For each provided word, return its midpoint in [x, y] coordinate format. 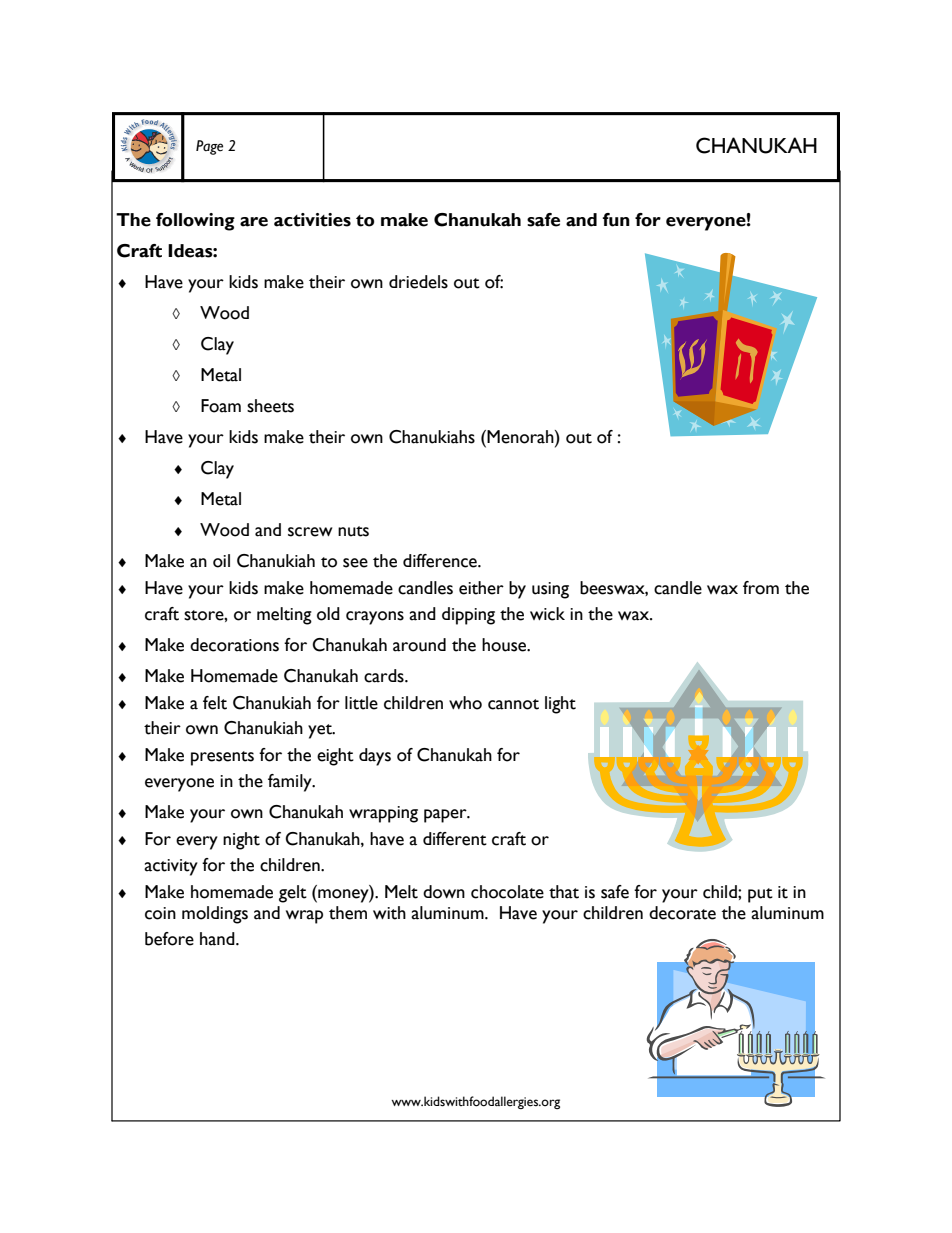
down [444, 892]
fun [616, 220]
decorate [682, 913]
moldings [215, 915]
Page [209, 147]
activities [312, 220]
